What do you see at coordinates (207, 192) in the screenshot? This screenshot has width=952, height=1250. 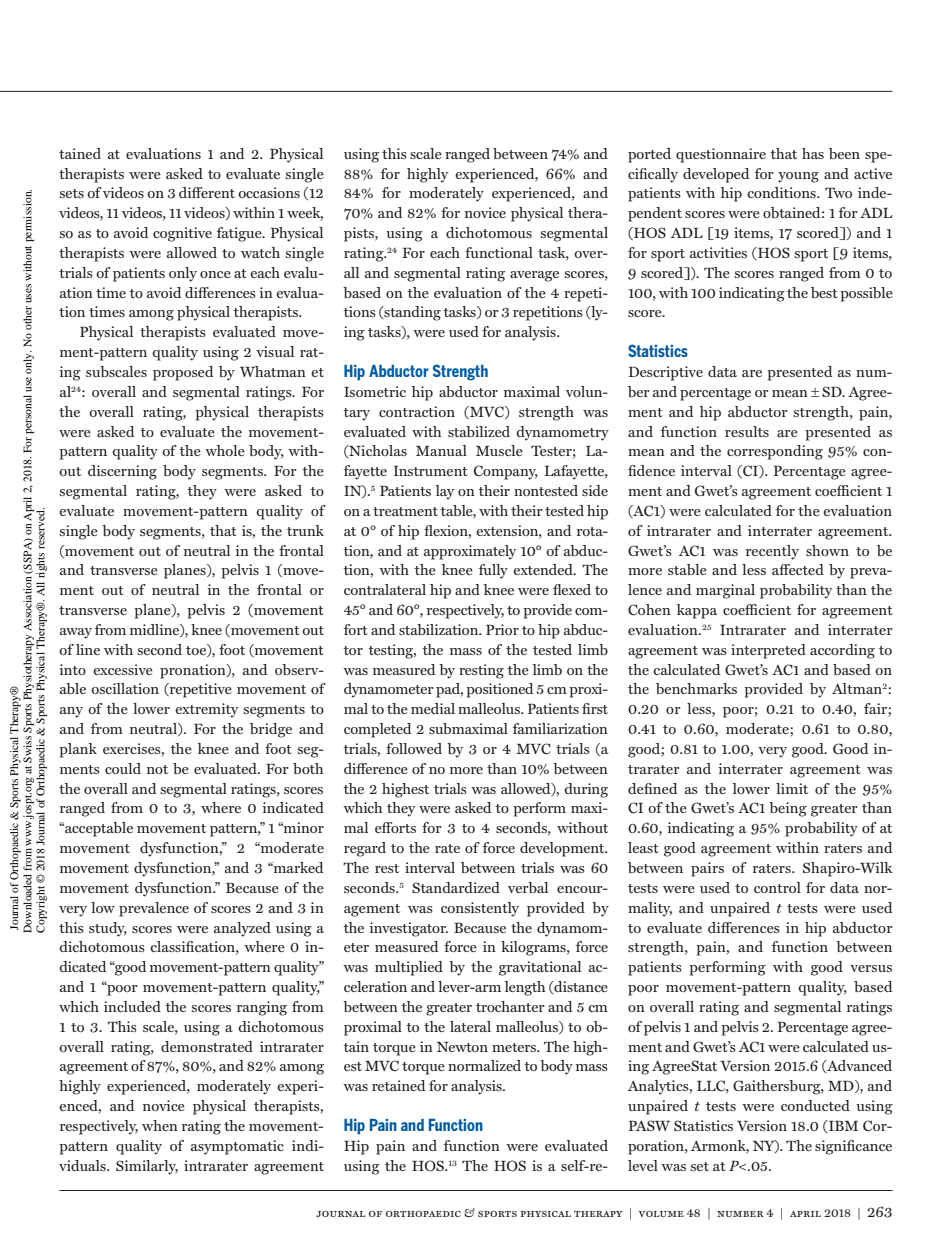 I see `different` at bounding box center [207, 192].
